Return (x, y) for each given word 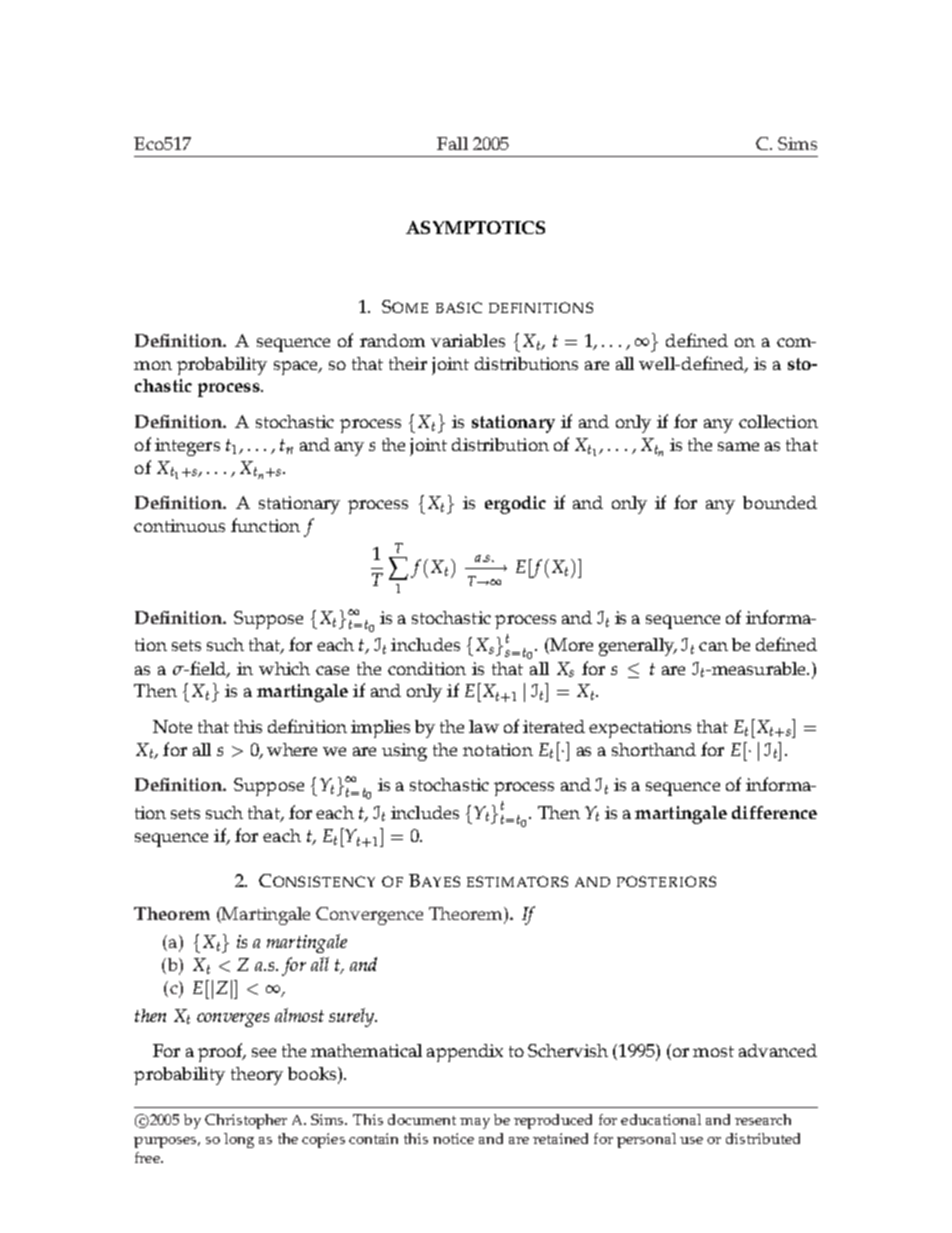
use (691, 1140)
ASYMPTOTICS (475, 227)
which (284, 668)
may (475, 1123)
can (713, 646)
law (484, 726)
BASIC (459, 307)
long (239, 1140)
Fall (452, 143)
